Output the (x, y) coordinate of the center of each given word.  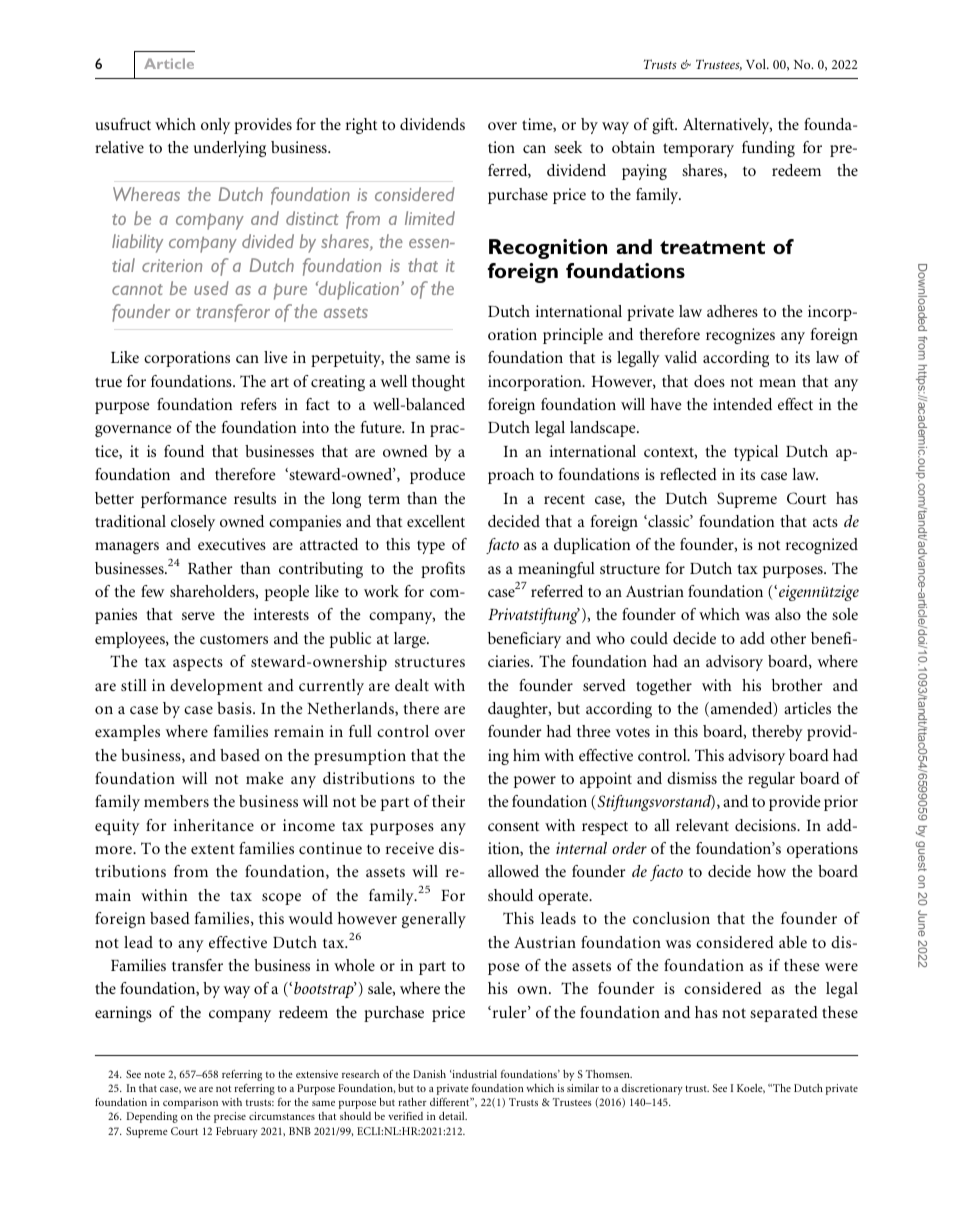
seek (568, 147)
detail (453, 1116)
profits (443, 570)
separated (784, 1014)
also (788, 614)
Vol (757, 64)
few (152, 591)
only (215, 126)
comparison (190, 1103)
